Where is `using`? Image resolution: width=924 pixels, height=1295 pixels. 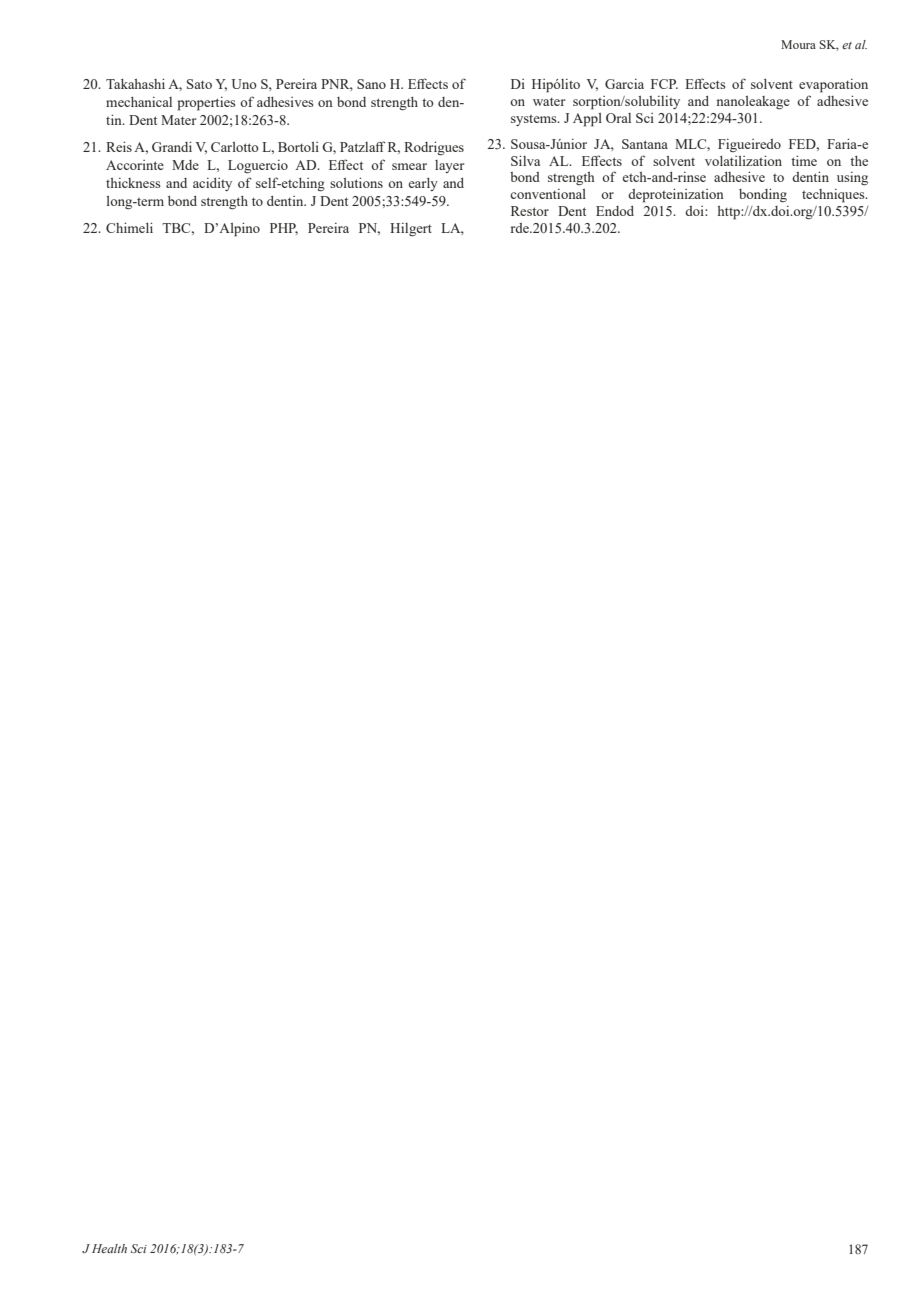 using is located at coordinates (852, 179).
